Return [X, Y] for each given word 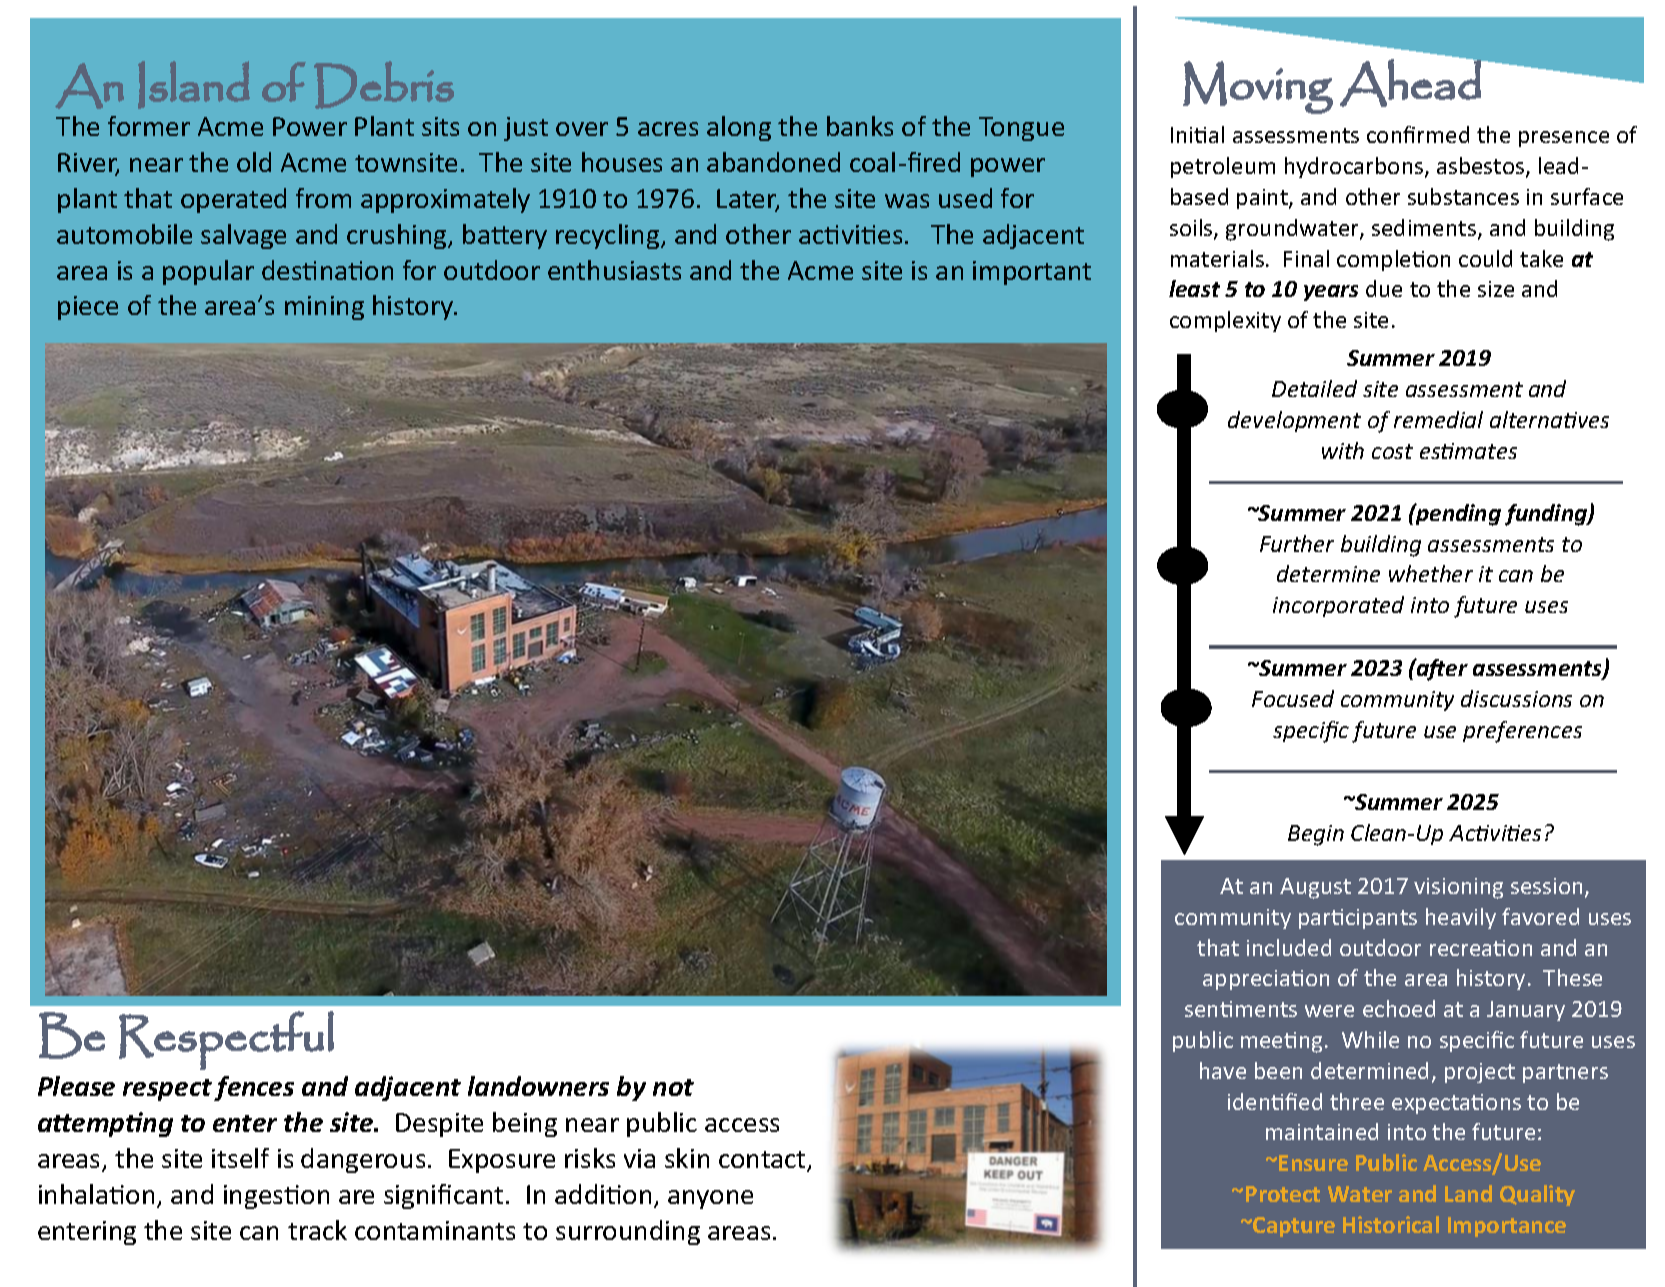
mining [324, 308]
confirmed [1418, 134]
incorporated [1338, 606]
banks [860, 126]
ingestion [276, 1197]
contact [763, 1161]
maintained [1322, 1131]
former [149, 126]
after [1441, 669]
